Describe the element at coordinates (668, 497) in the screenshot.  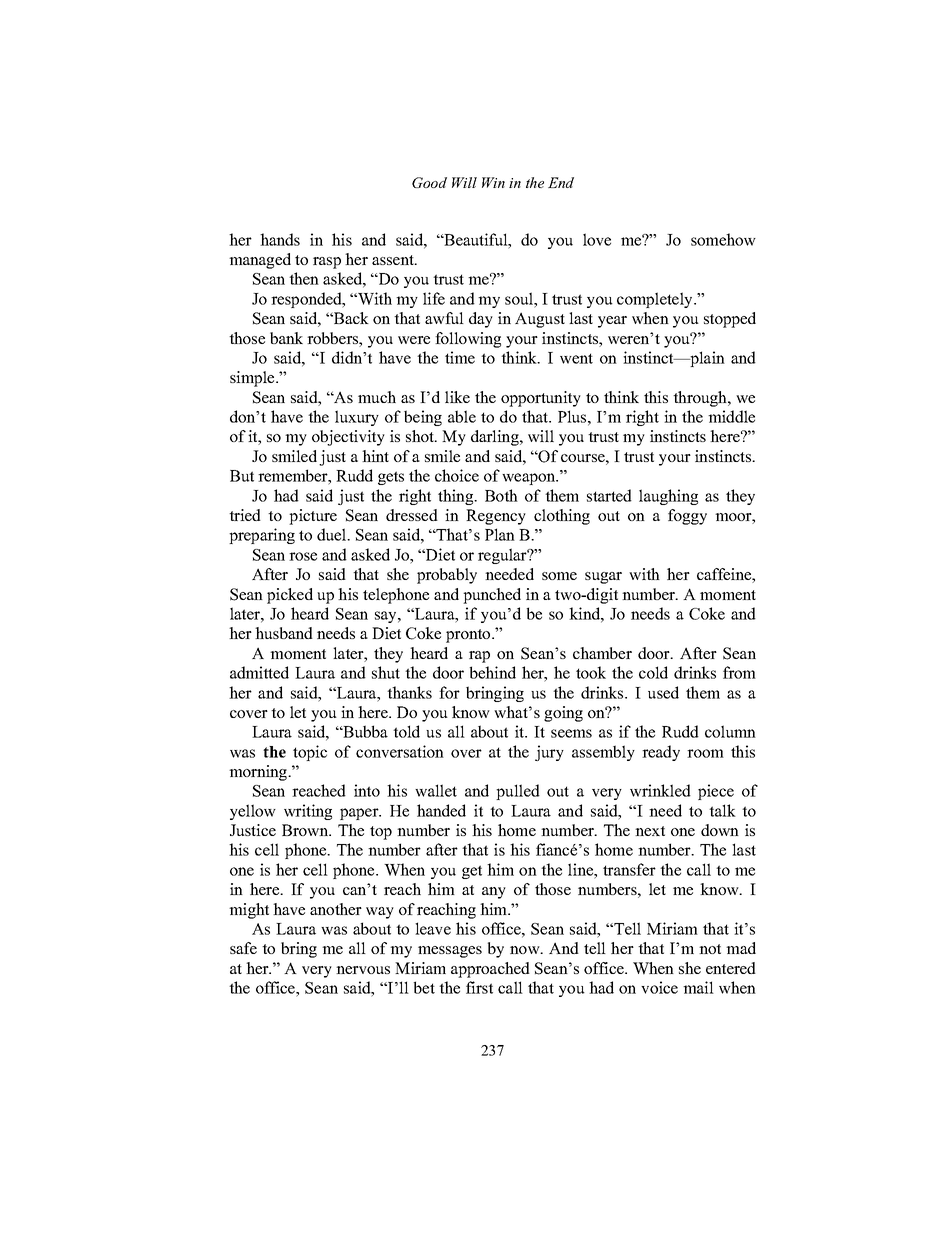
I see `laughing` at that location.
